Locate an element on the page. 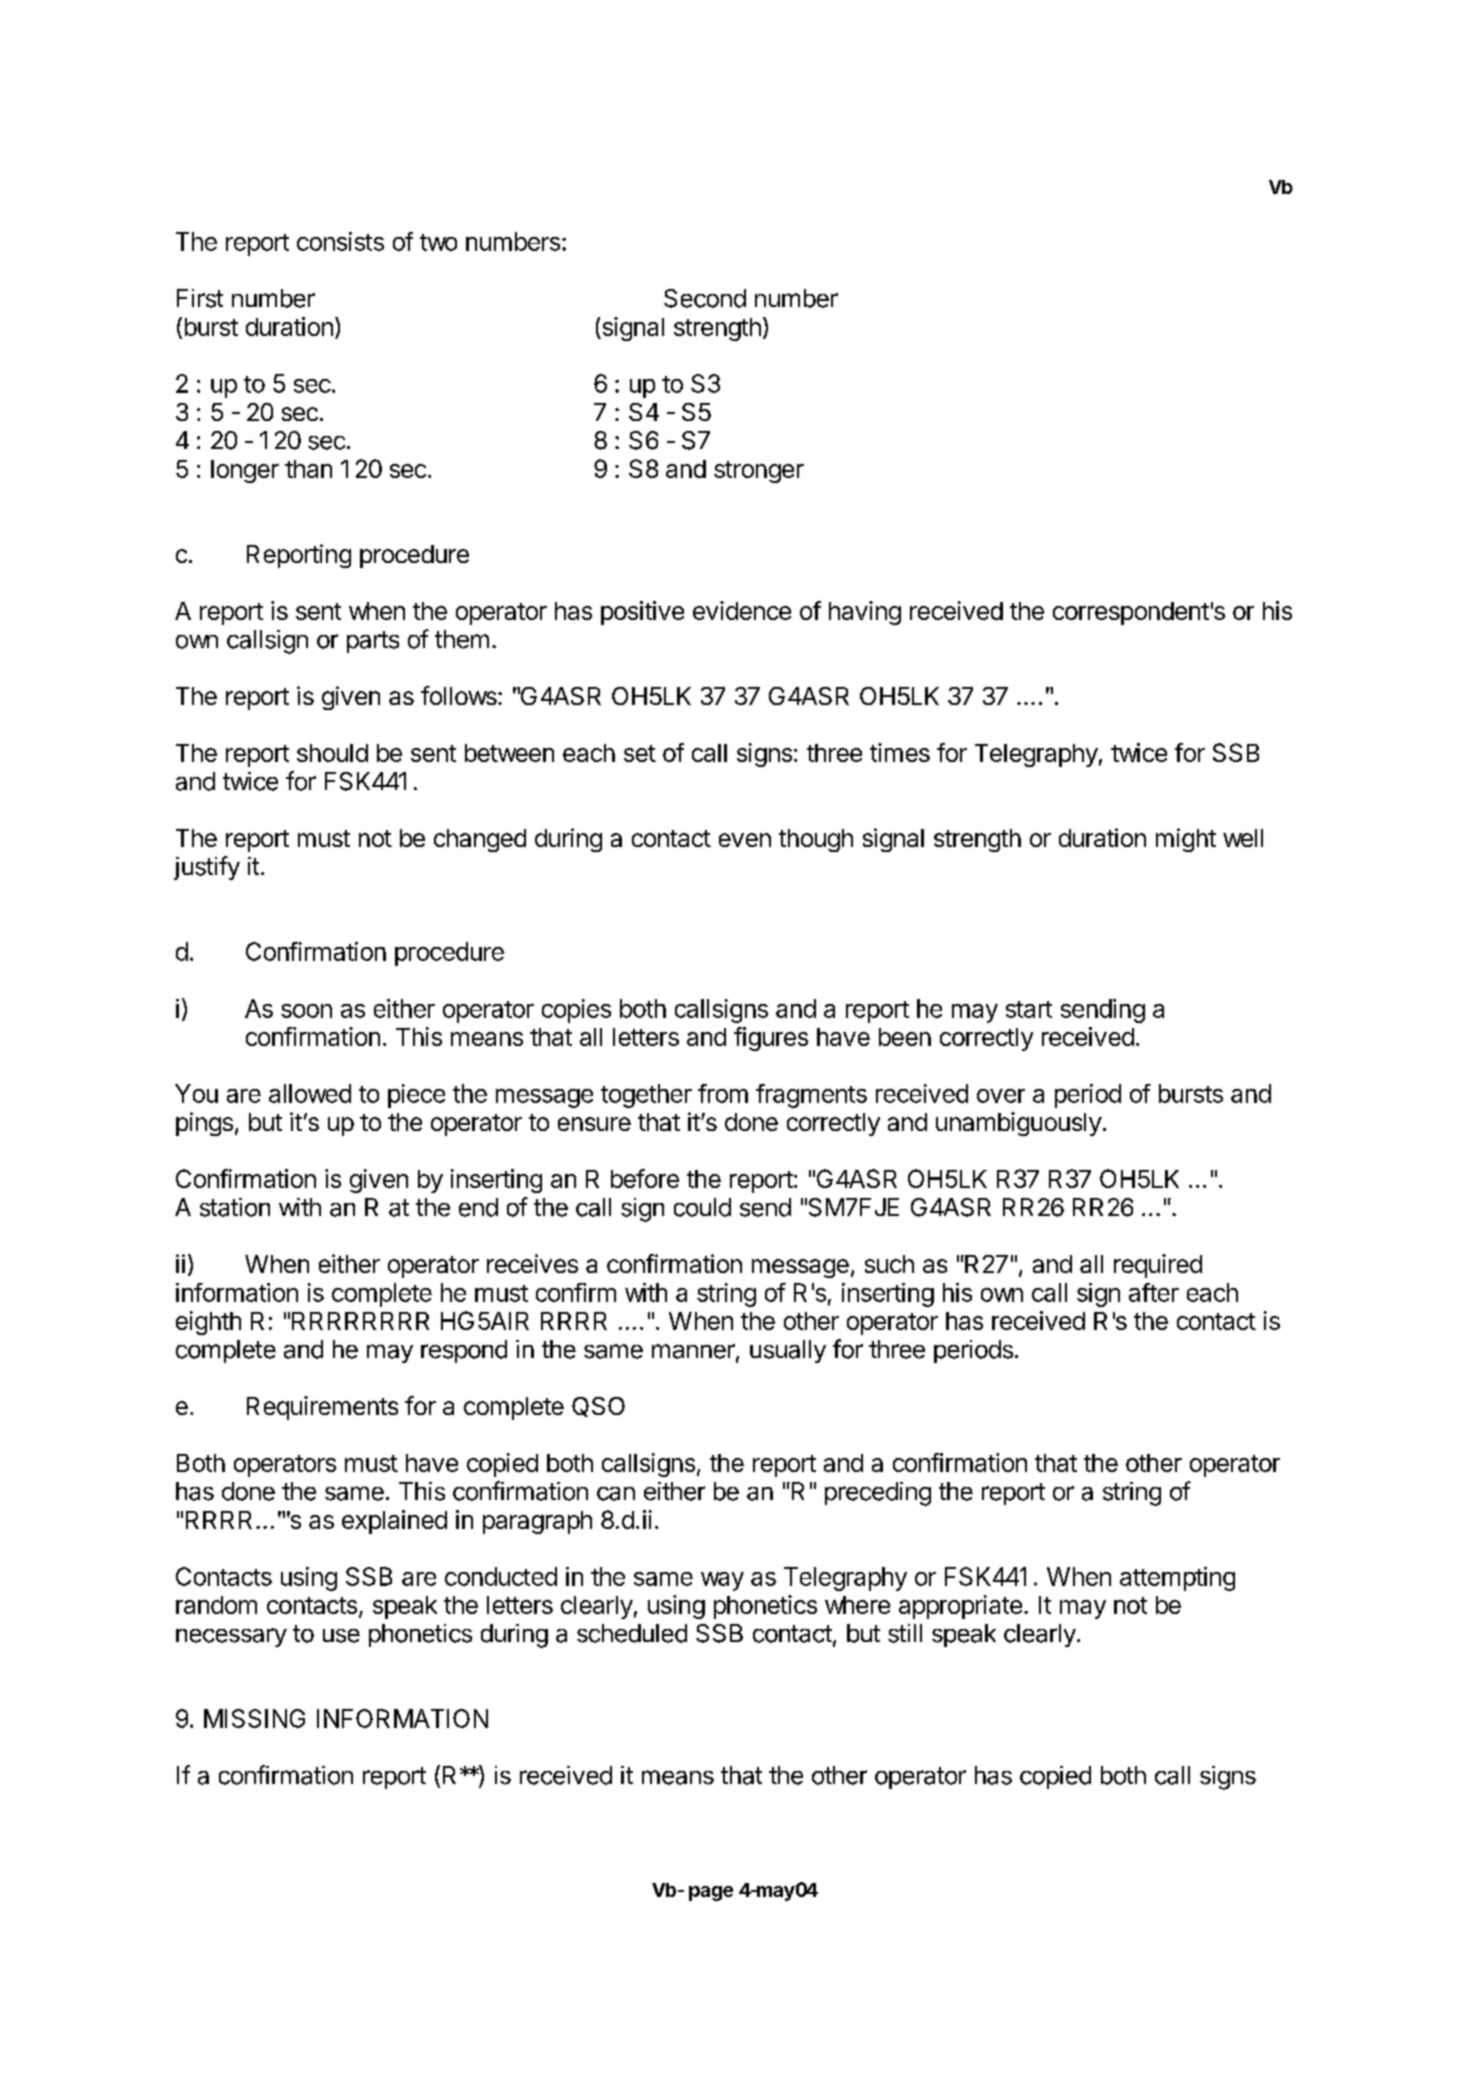  Second is located at coordinates (705, 298).
